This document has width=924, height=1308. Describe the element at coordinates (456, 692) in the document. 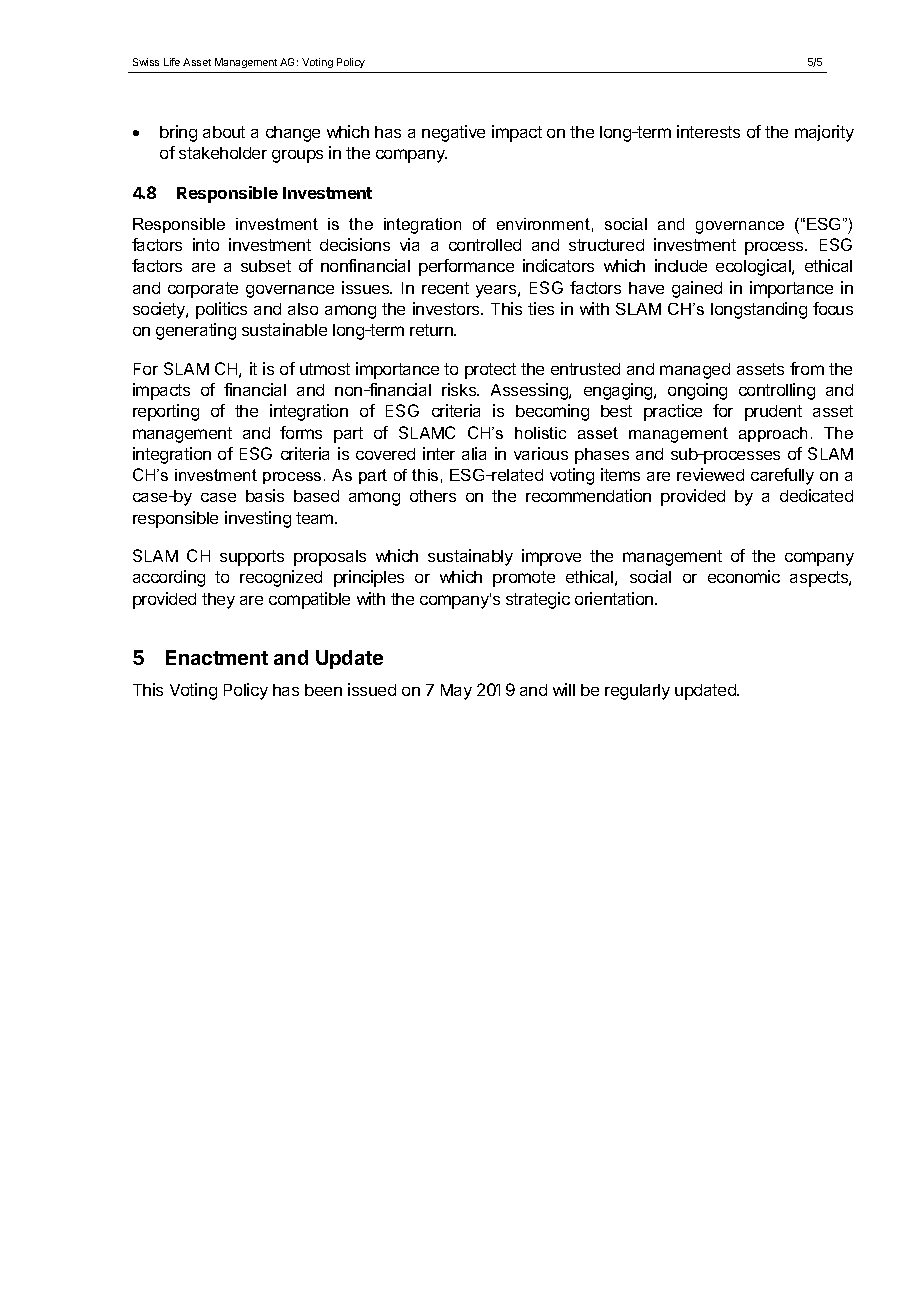

I see `May` at that location.
